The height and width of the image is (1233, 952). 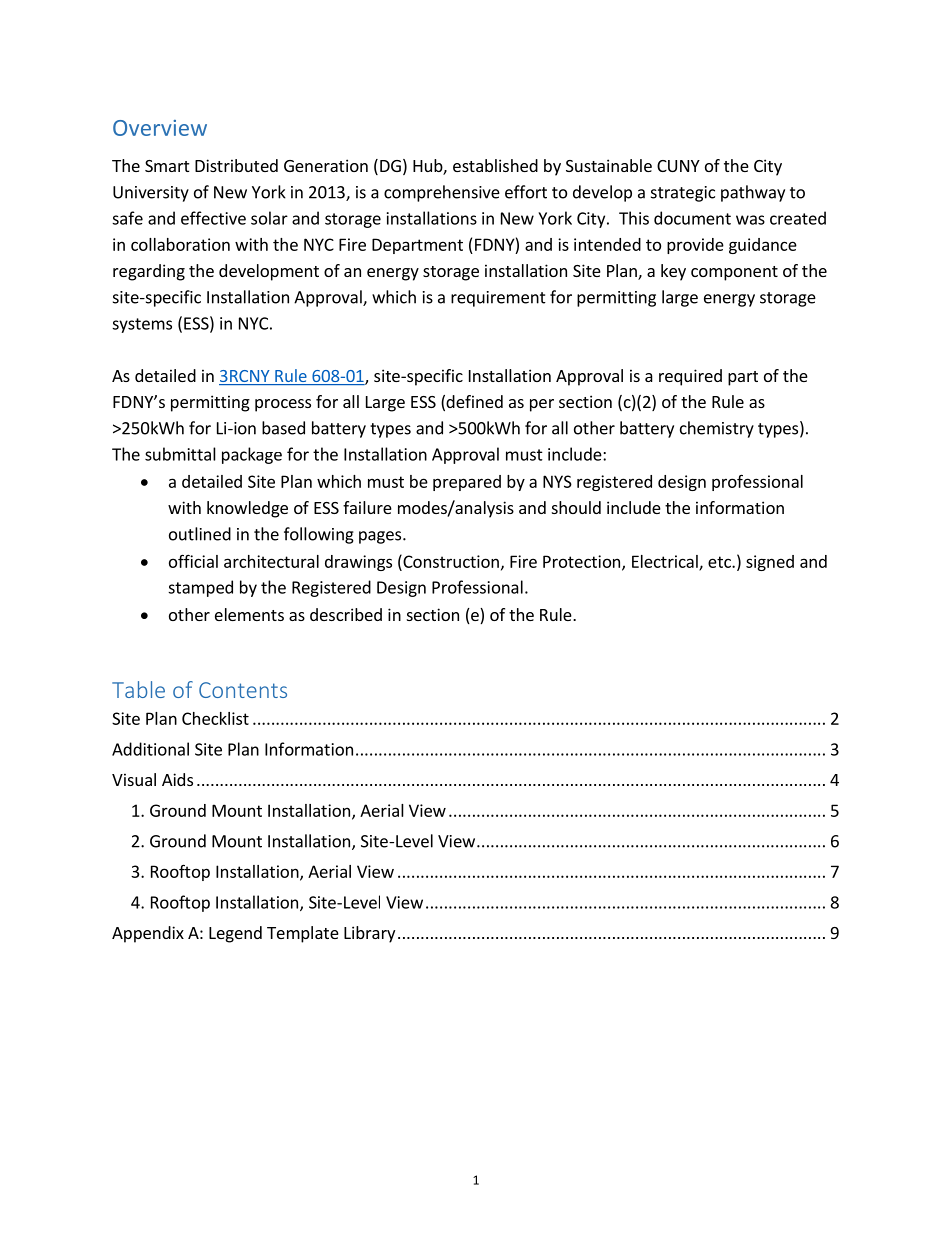 What do you see at coordinates (720, 562) in the image?
I see `etc` at bounding box center [720, 562].
